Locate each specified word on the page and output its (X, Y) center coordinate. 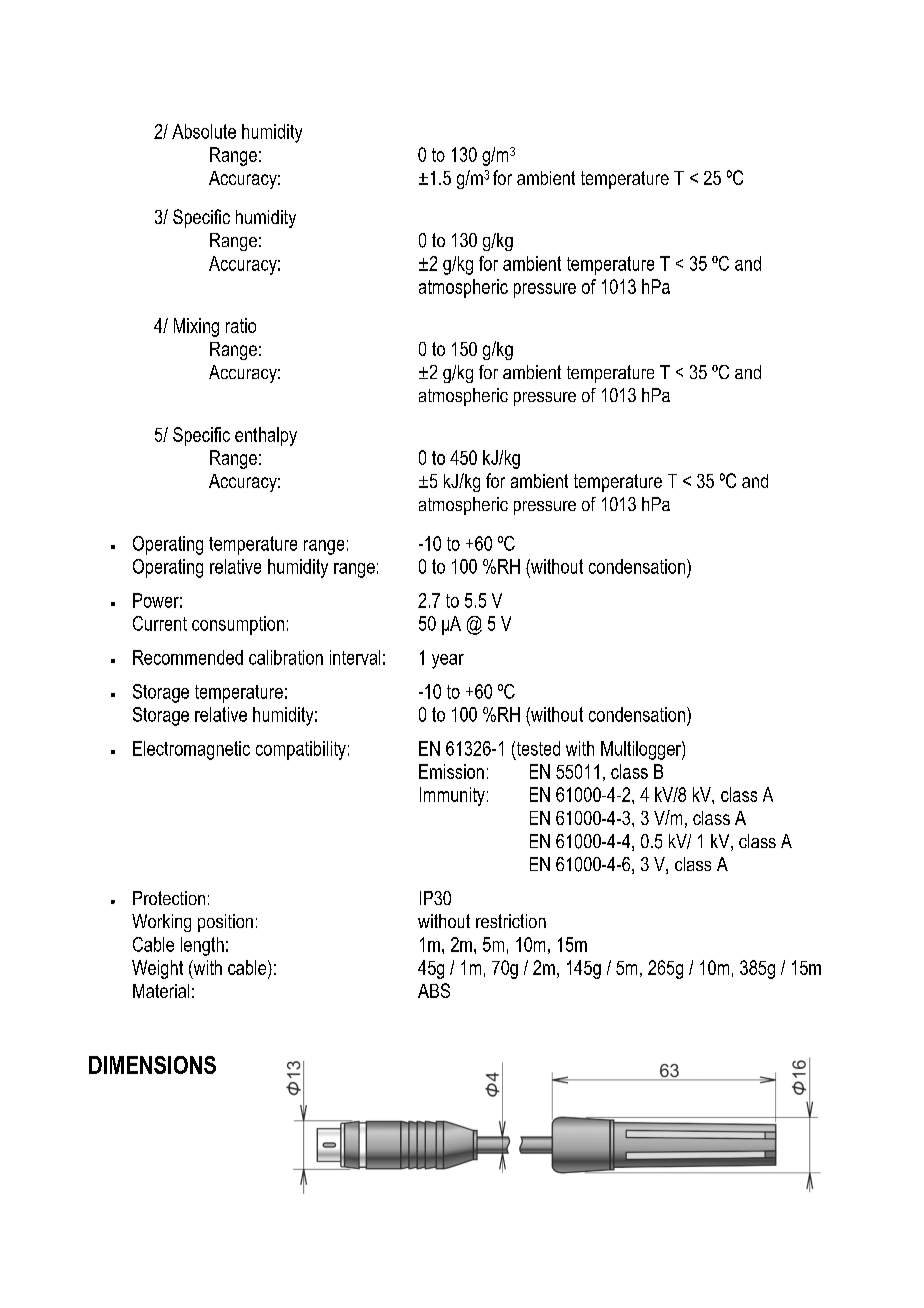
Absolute (204, 131)
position (225, 923)
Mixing (196, 327)
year (448, 661)
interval (355, 657)
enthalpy (266, 436)
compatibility (301, 750)
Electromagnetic (191, 750)
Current (160, 623)
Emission (451, 771)
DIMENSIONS (152, 1065)
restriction (511, 921)
